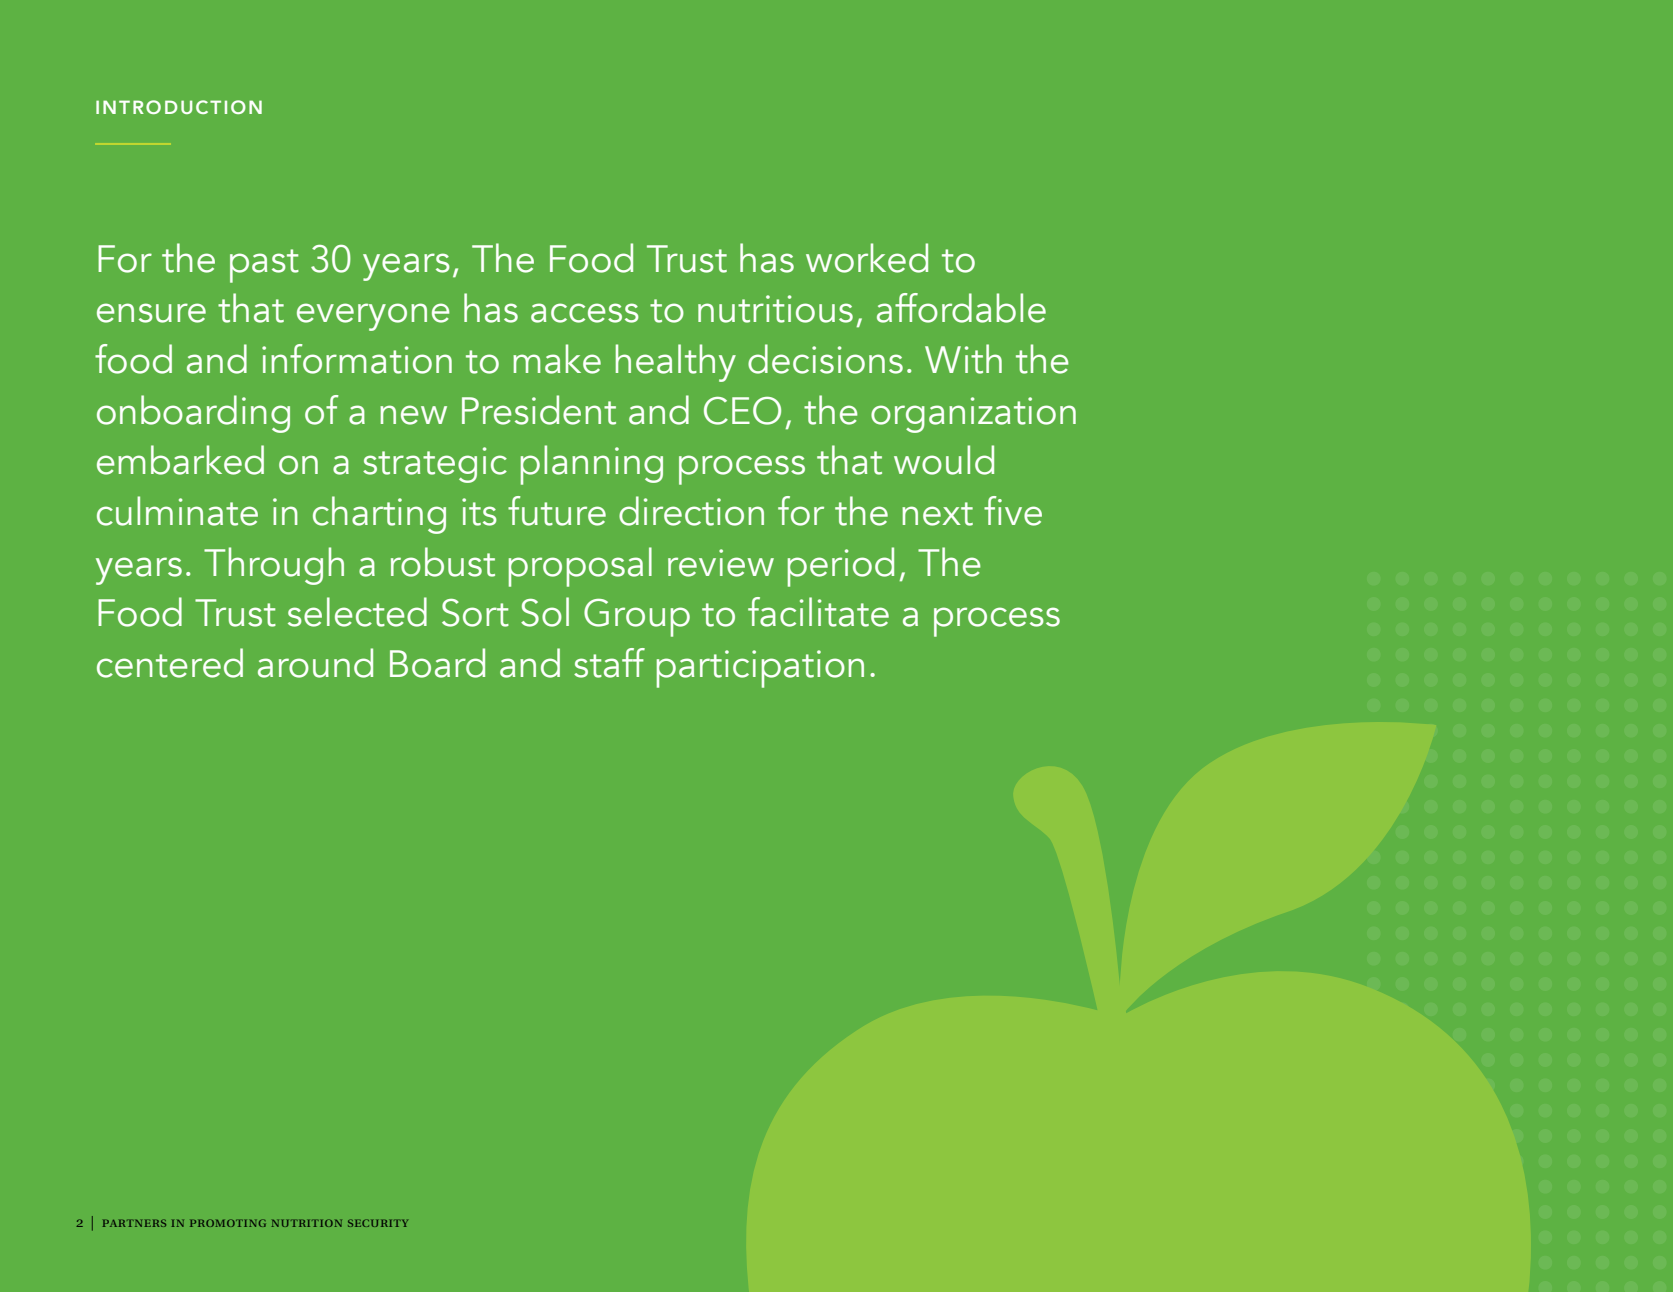  I want to click on participation, so click(760, 669).
